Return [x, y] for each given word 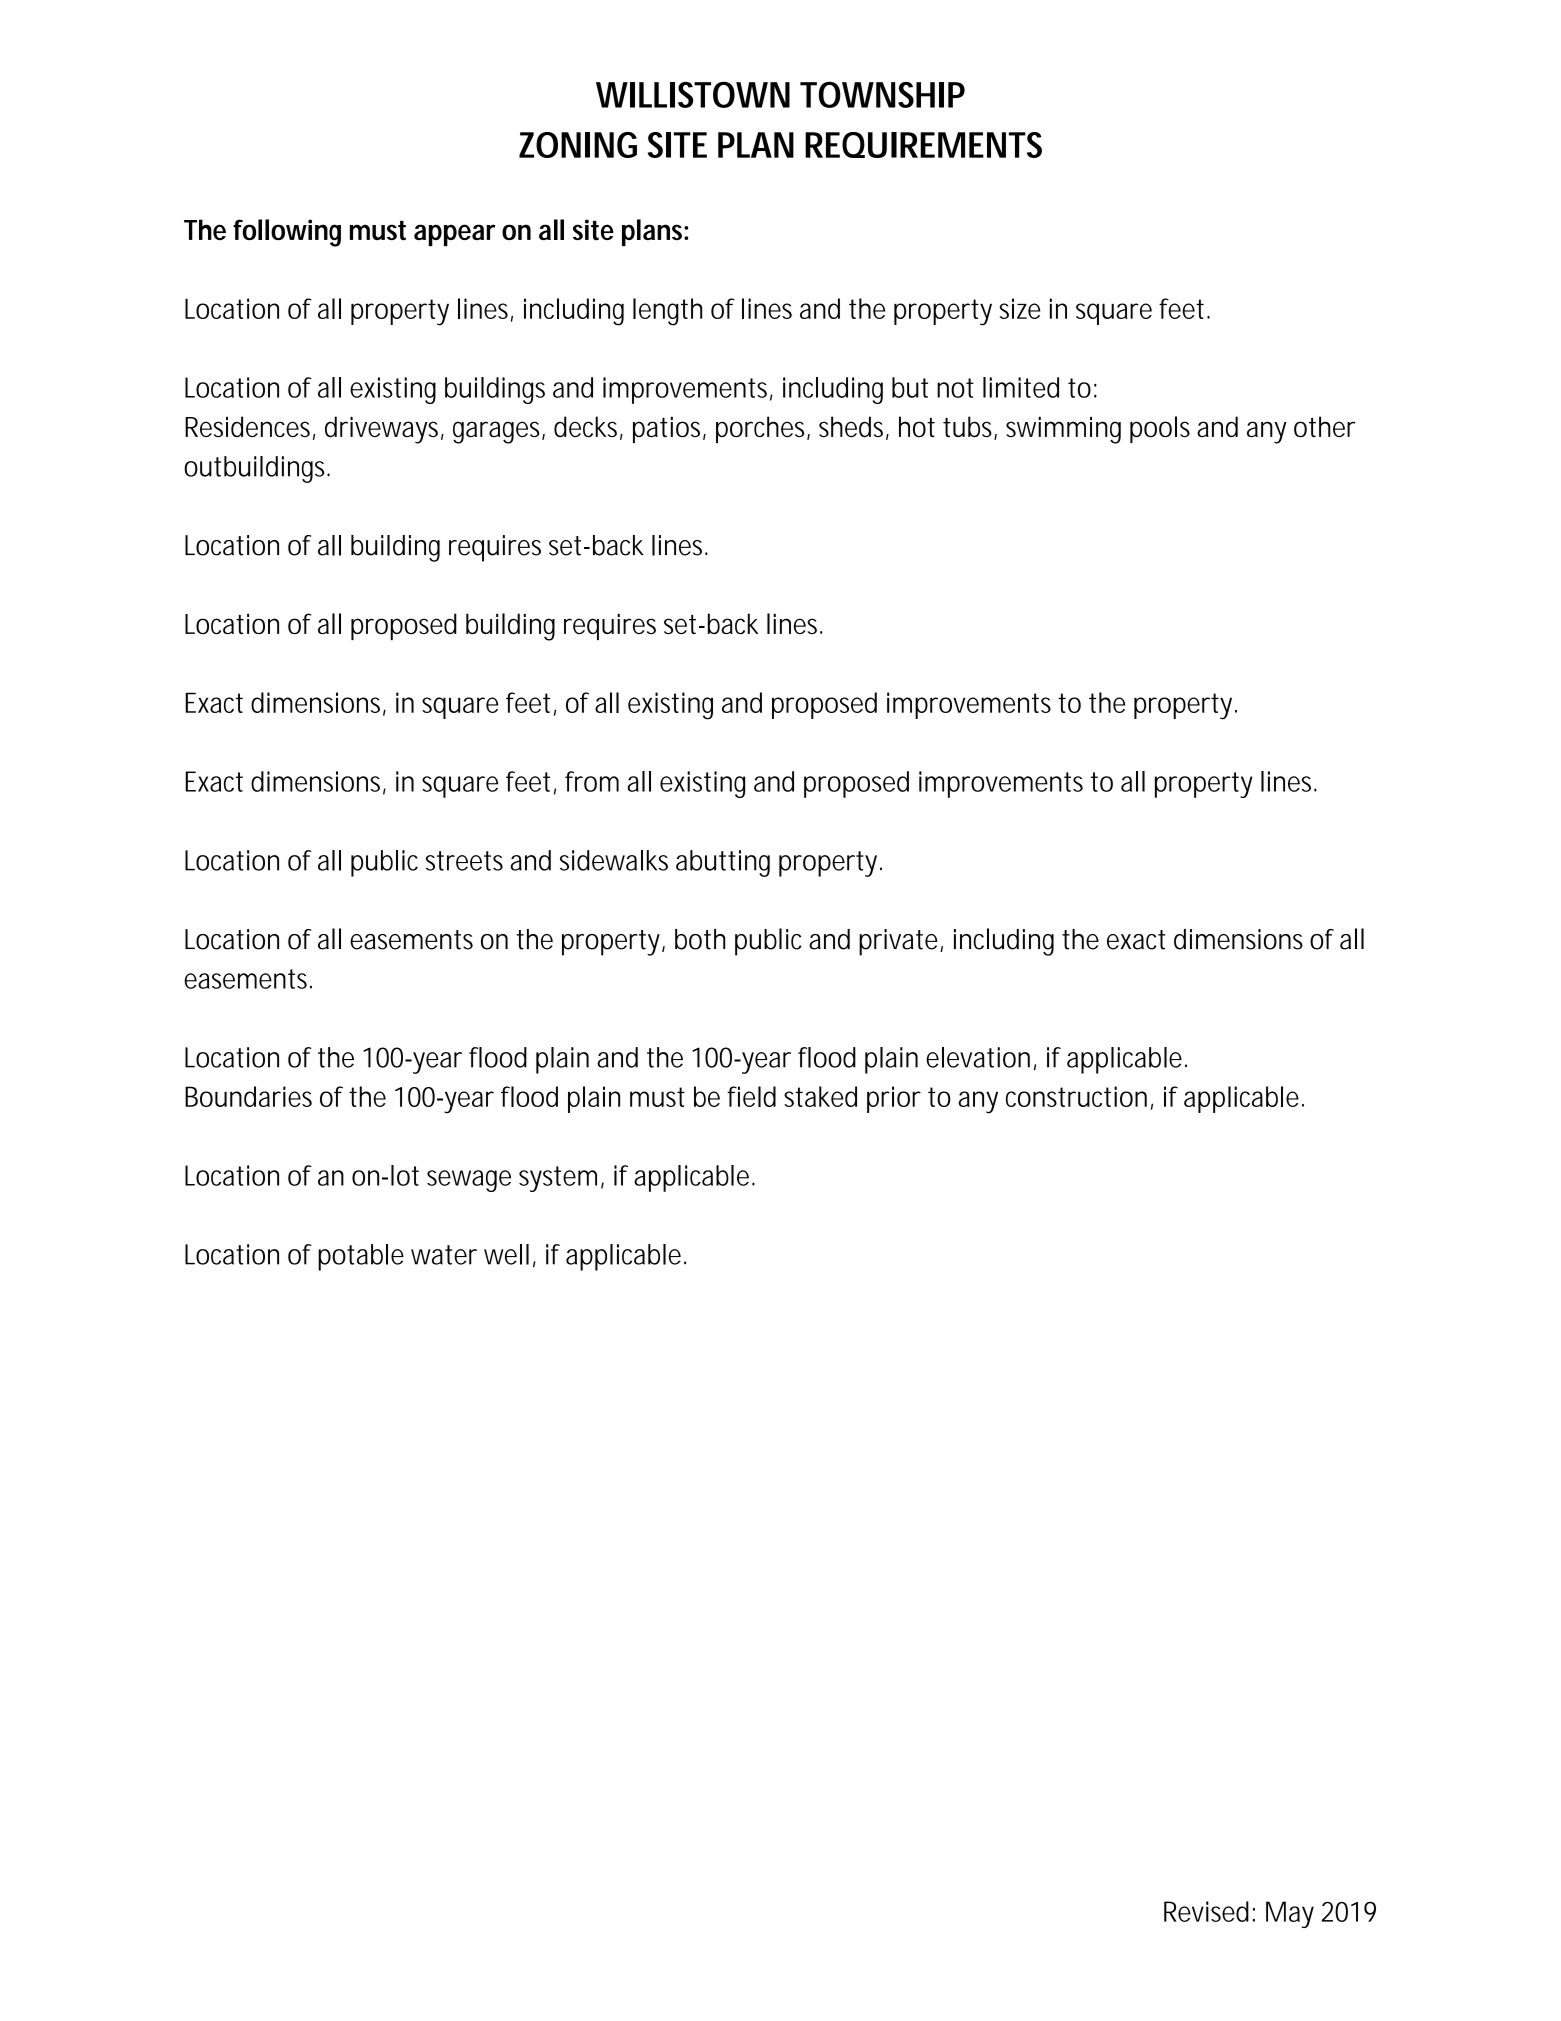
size [1020, 308]
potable [361, 1257]
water [444, 1255]
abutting [723, 863]
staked [820, 1096]
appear [454, 235]
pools [1160, 429]
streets [464, 861]
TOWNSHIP [882, 95]
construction [1076, 1096]
